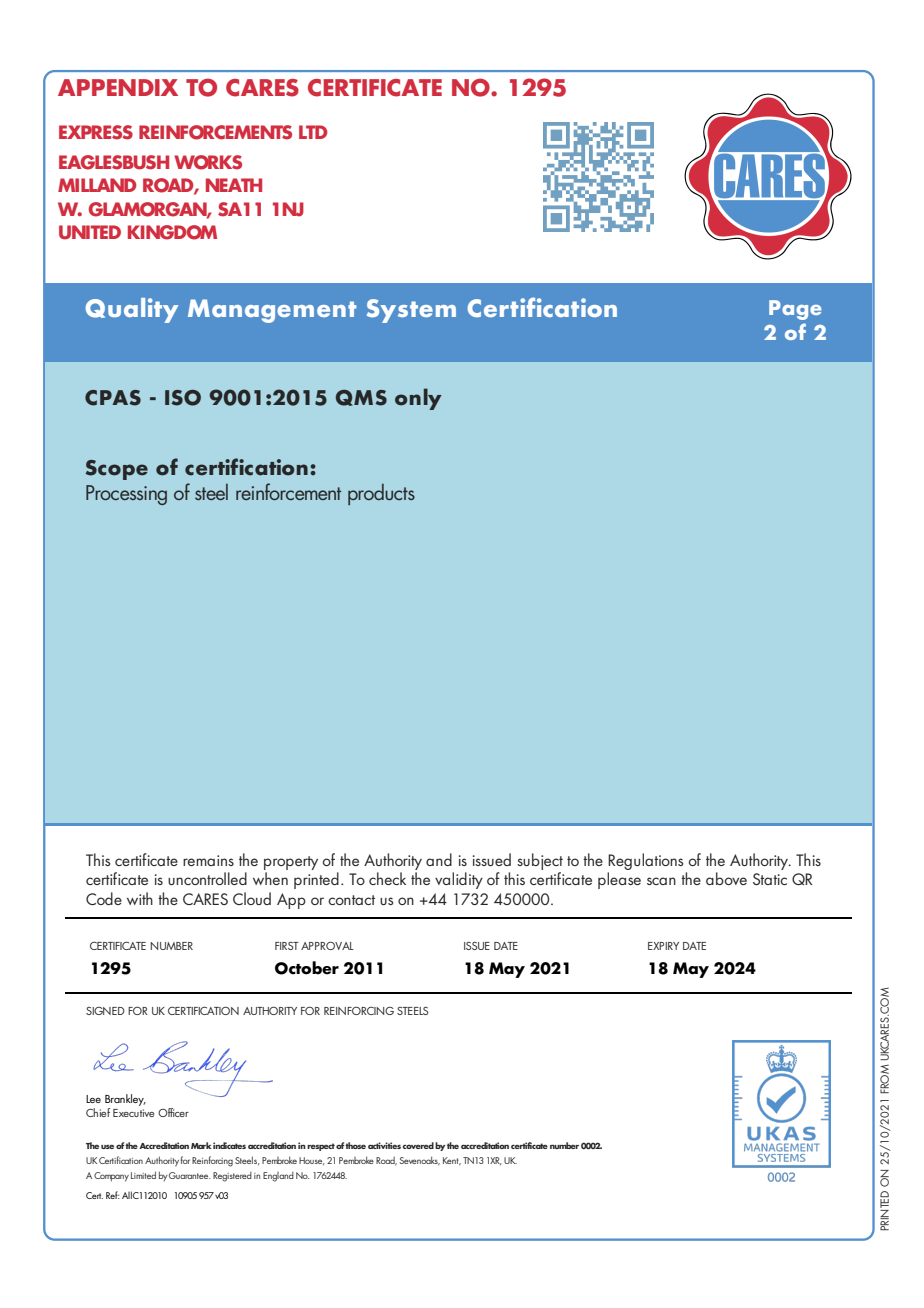 The height and width of the screenshot is (1308, 924). Describe the element at coordinates (418, 399) in the screenshot. I see `only` at that location.
